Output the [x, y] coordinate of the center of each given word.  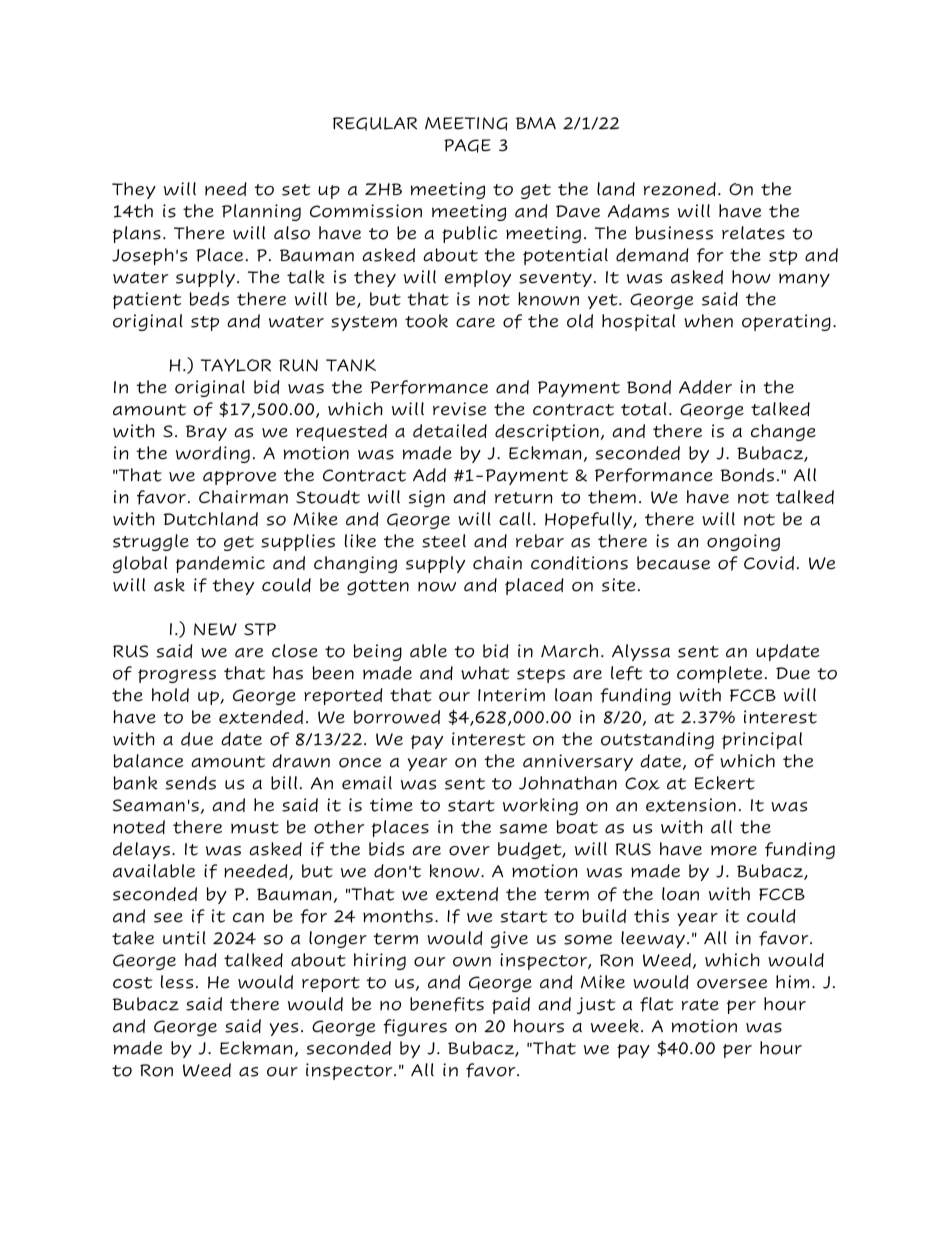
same [523, 829]
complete [719, 674]
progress [177, 676]
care [475, 323]
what [485, 673]
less [177, 982]
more [734, 851]
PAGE [467, 146]
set [296, 190]
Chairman [243, 497]
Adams [638, 211]
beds [209, 299]
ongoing [743, 542]
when [708, 321]
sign [426, 498]
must [255, 828]
